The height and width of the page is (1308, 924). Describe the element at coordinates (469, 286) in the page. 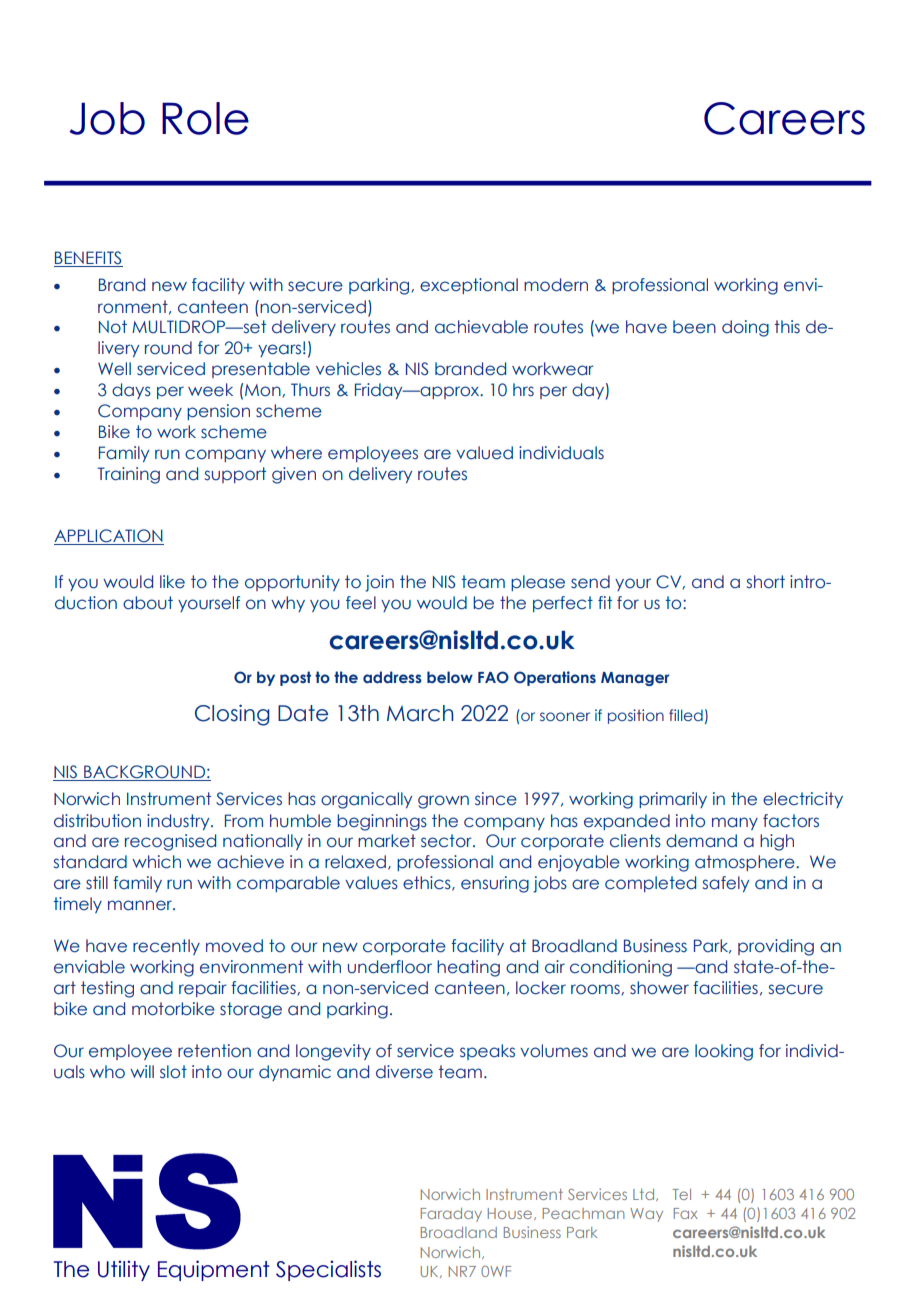

I see `exceptional` at that location.
